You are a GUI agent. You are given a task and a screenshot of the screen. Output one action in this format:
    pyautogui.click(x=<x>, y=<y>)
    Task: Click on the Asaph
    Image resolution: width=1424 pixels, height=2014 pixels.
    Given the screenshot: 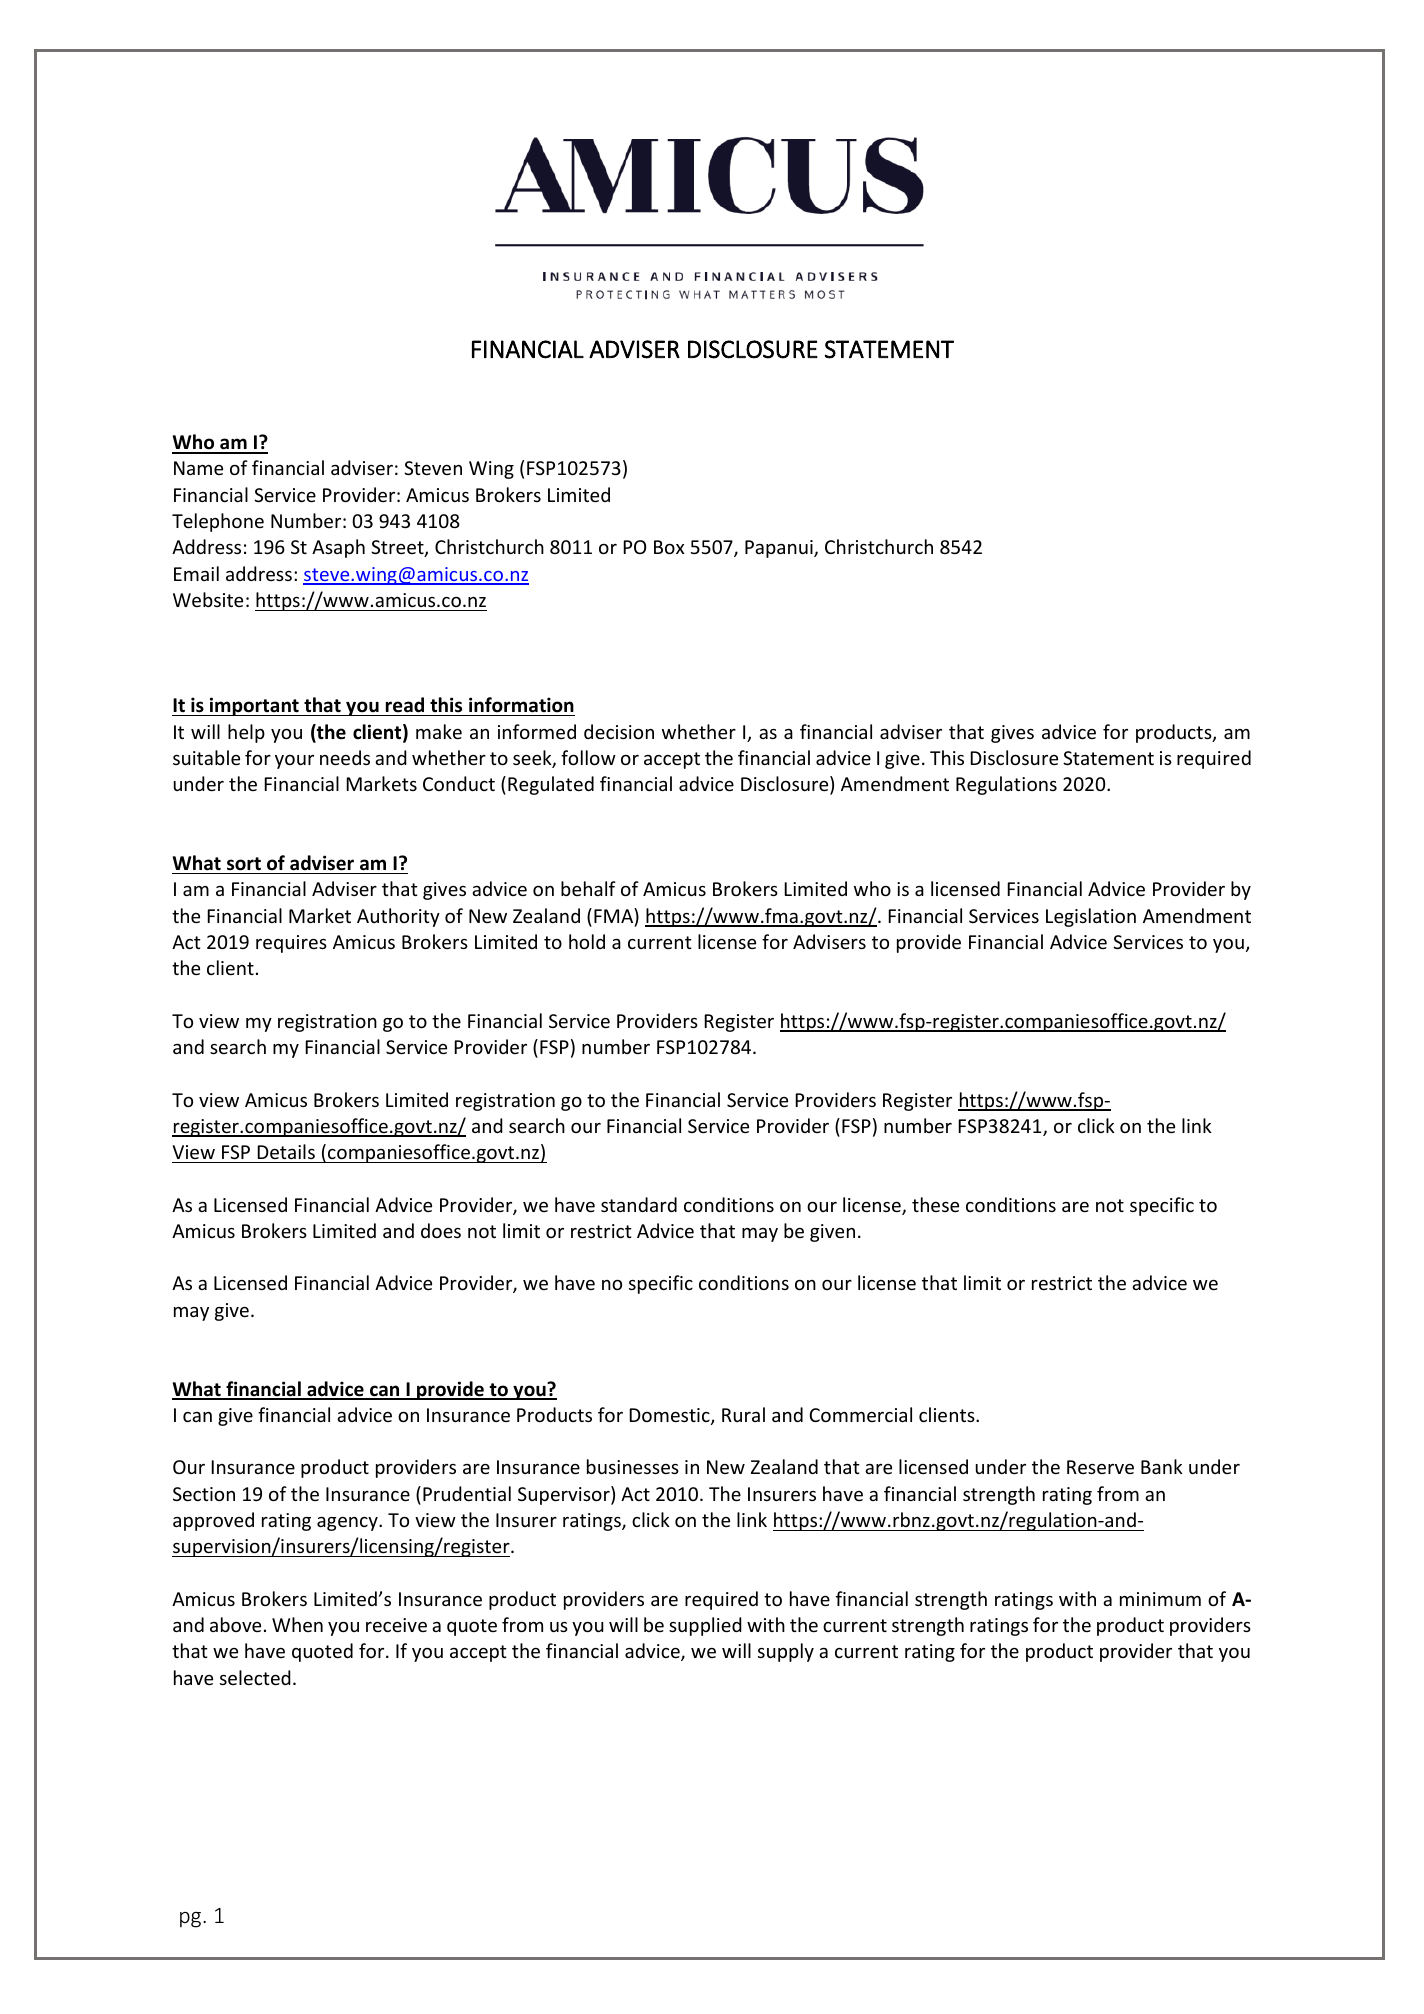 What is the action you would take?
    pyautogui.click(x=338, y=548)
